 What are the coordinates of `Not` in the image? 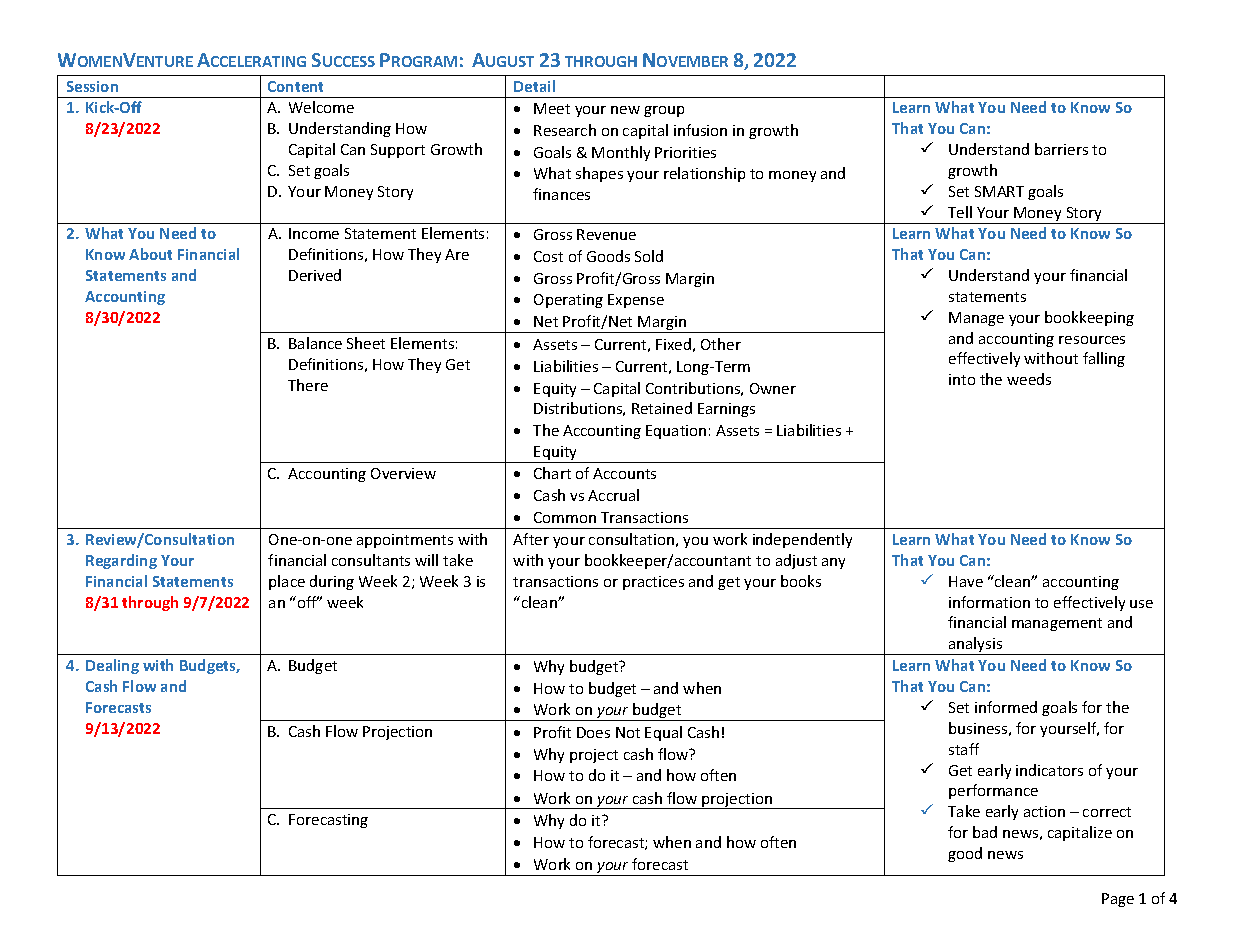 It's located at (628, 732).
